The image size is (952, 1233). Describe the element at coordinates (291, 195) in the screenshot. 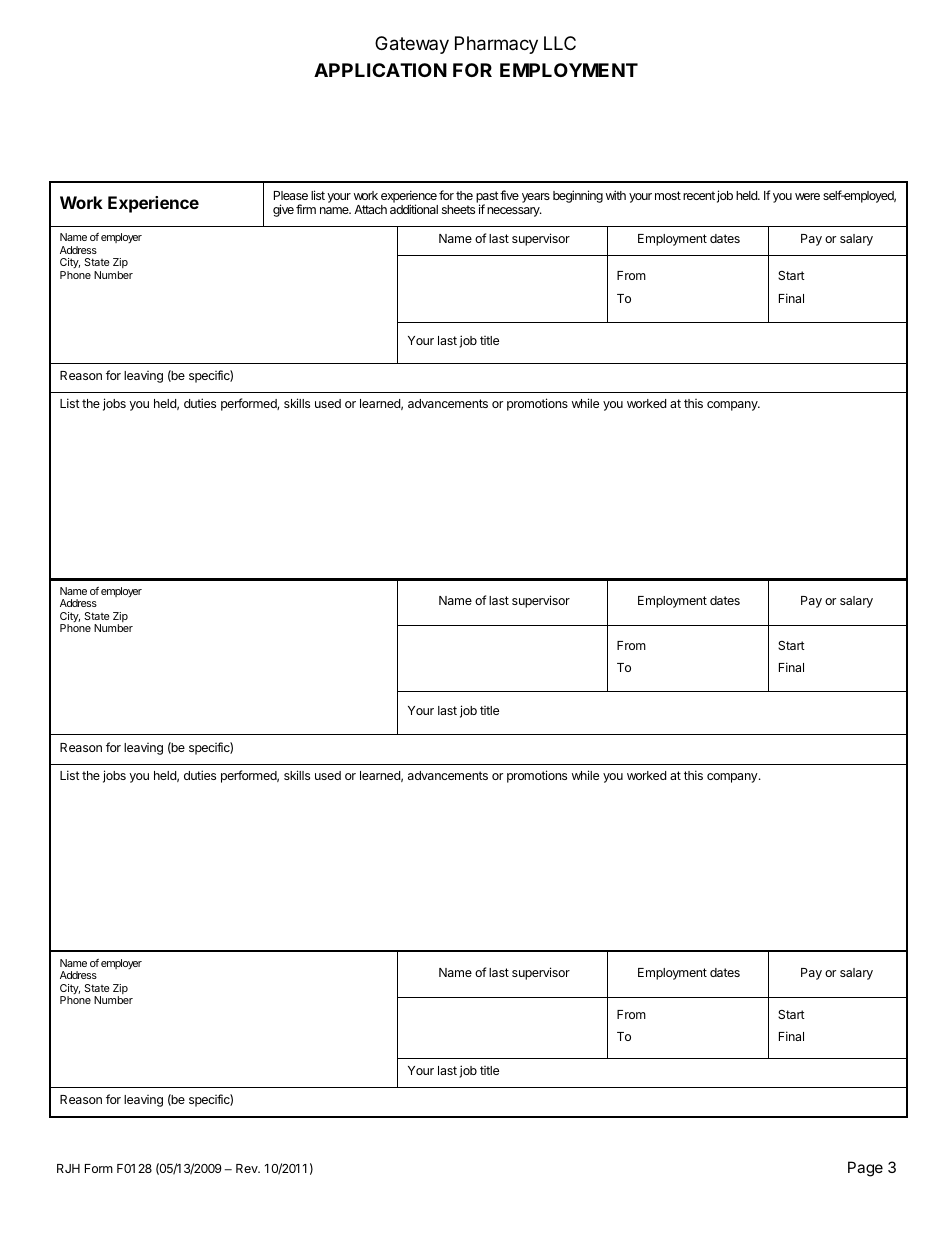

I see `Please` at that location.
